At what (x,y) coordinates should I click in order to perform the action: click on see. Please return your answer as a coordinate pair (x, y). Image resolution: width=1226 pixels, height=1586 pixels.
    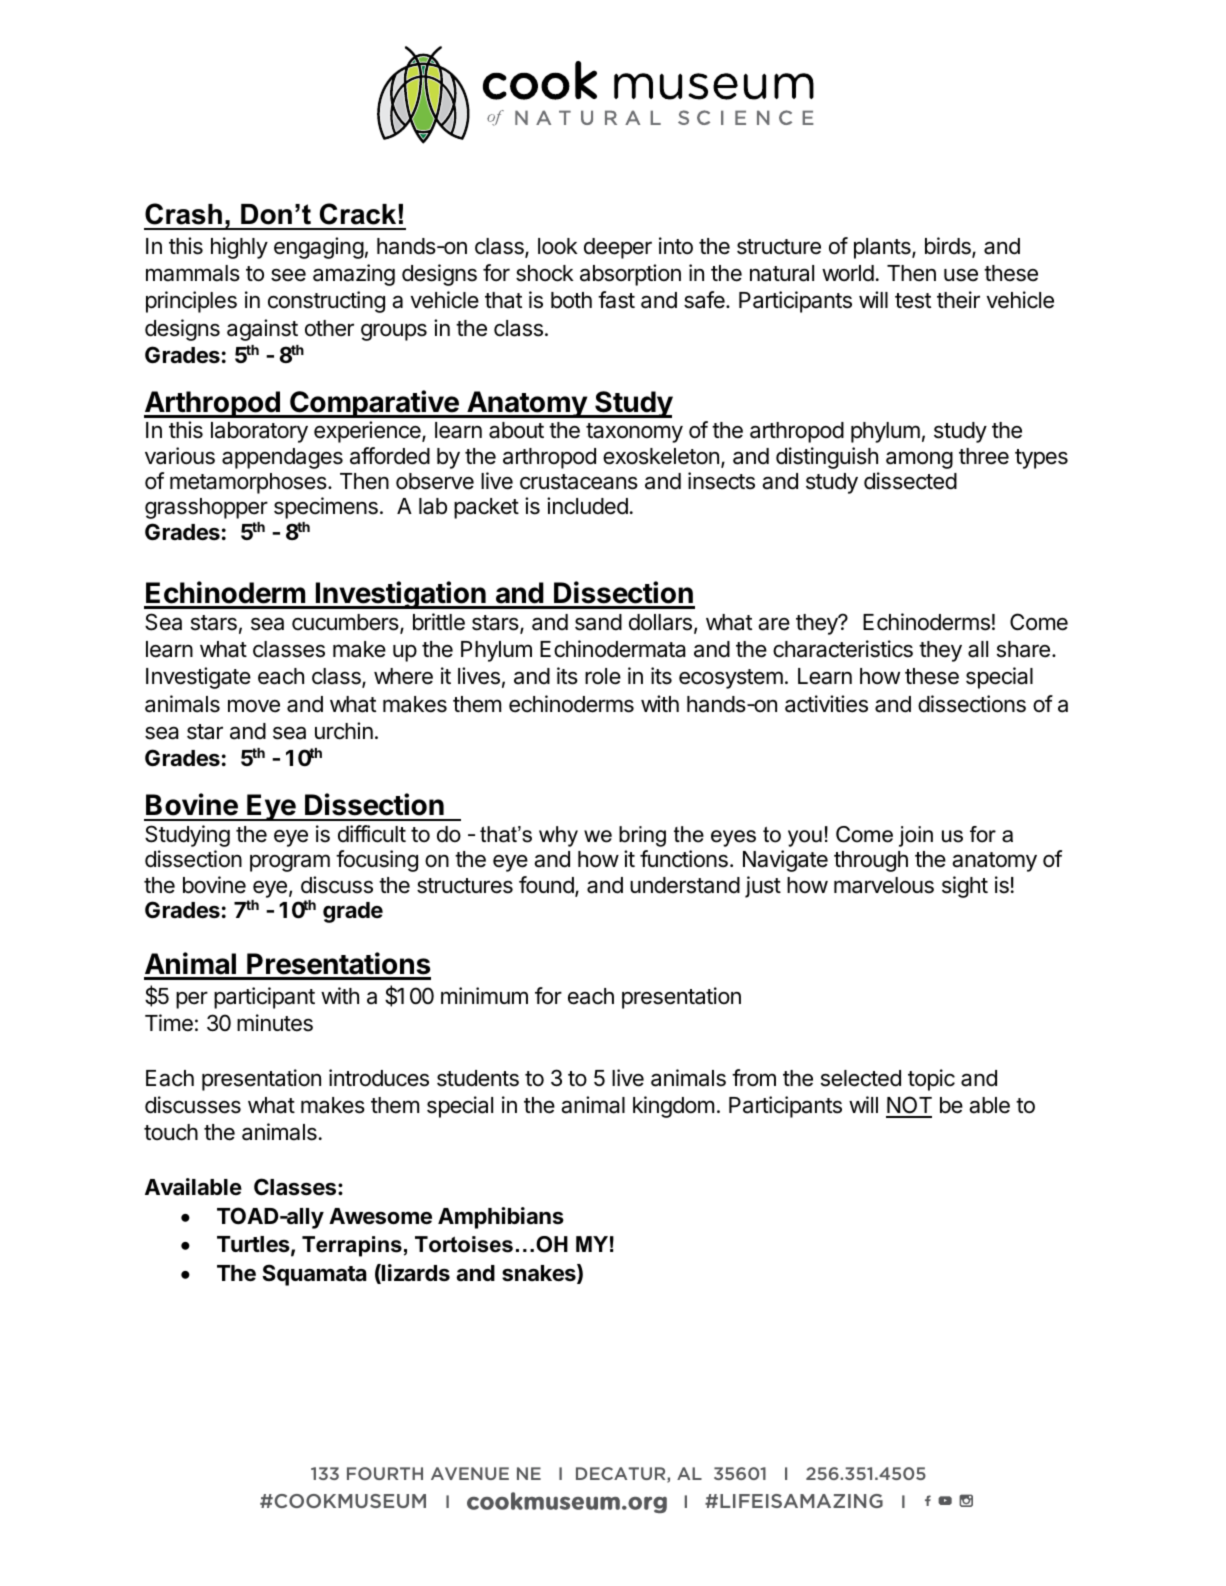
    Looking at the image, I should click on (288, 275).
